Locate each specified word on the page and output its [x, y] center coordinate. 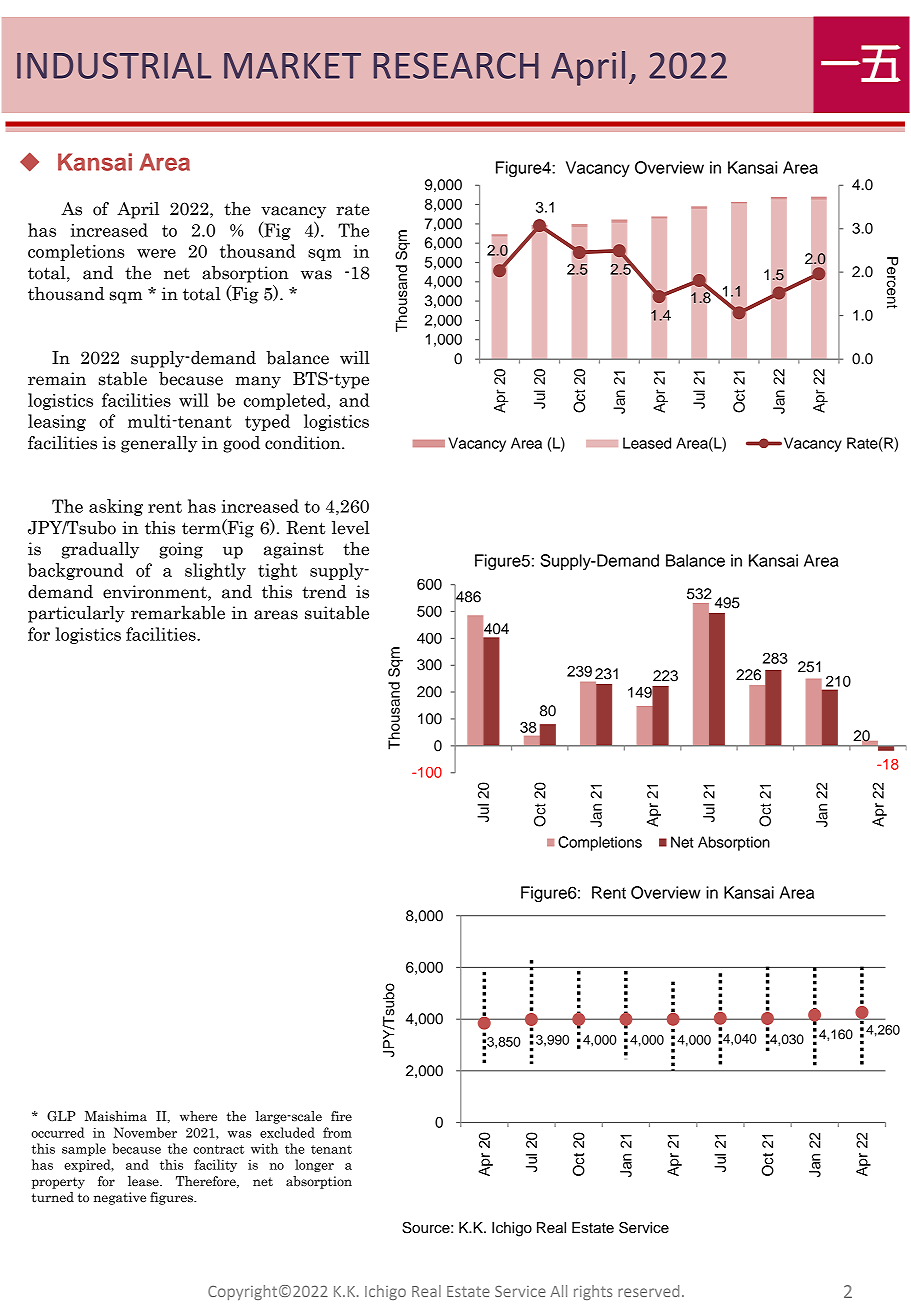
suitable [337, 613]
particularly [76, 614]
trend [324, 592]
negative [120, 1198]
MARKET [292, 66]
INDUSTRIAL [114, 65]
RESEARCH [456, 65]
